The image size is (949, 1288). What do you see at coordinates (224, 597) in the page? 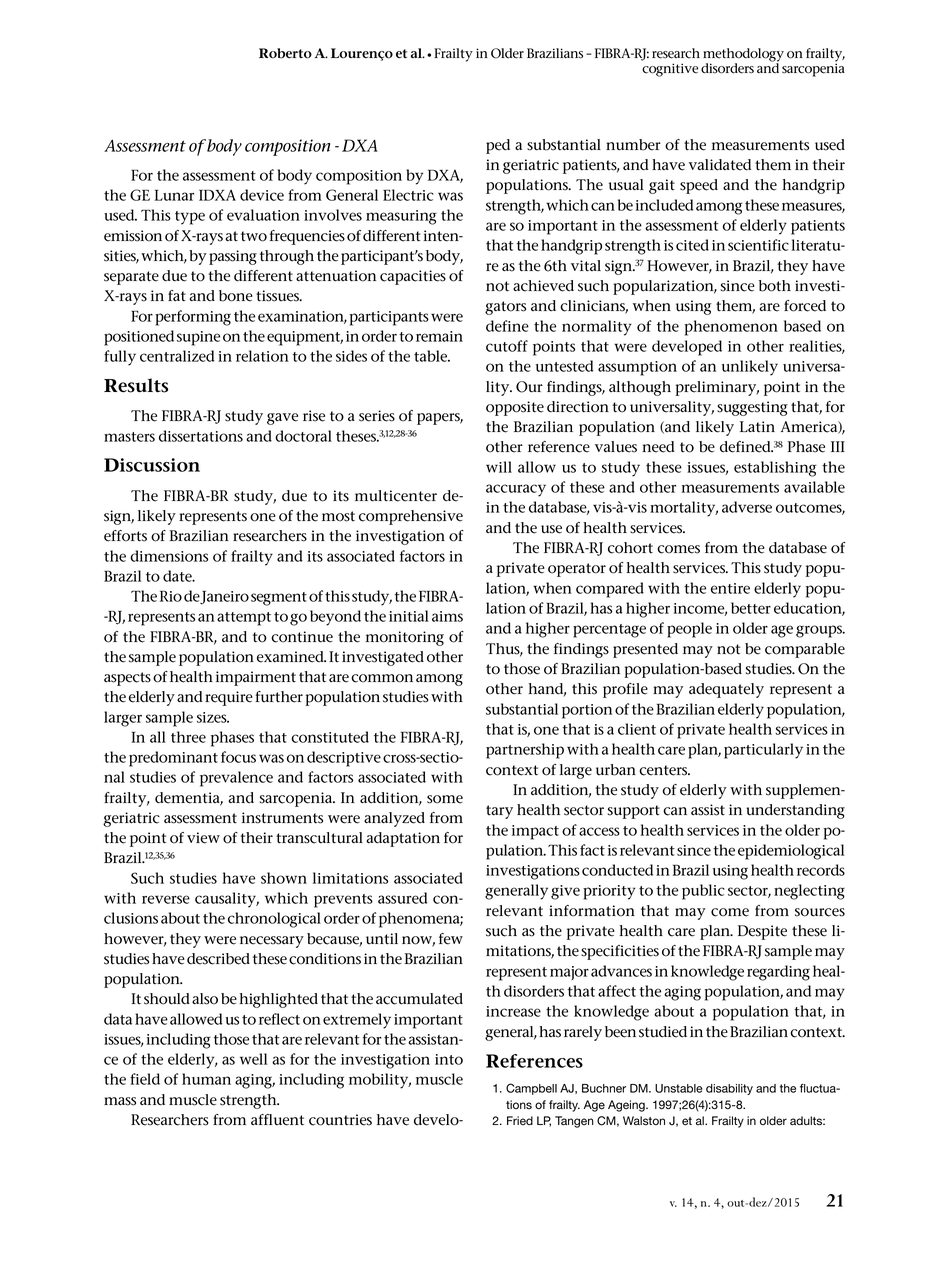
I see `Janeiro` at bounding box center [224, 597].
